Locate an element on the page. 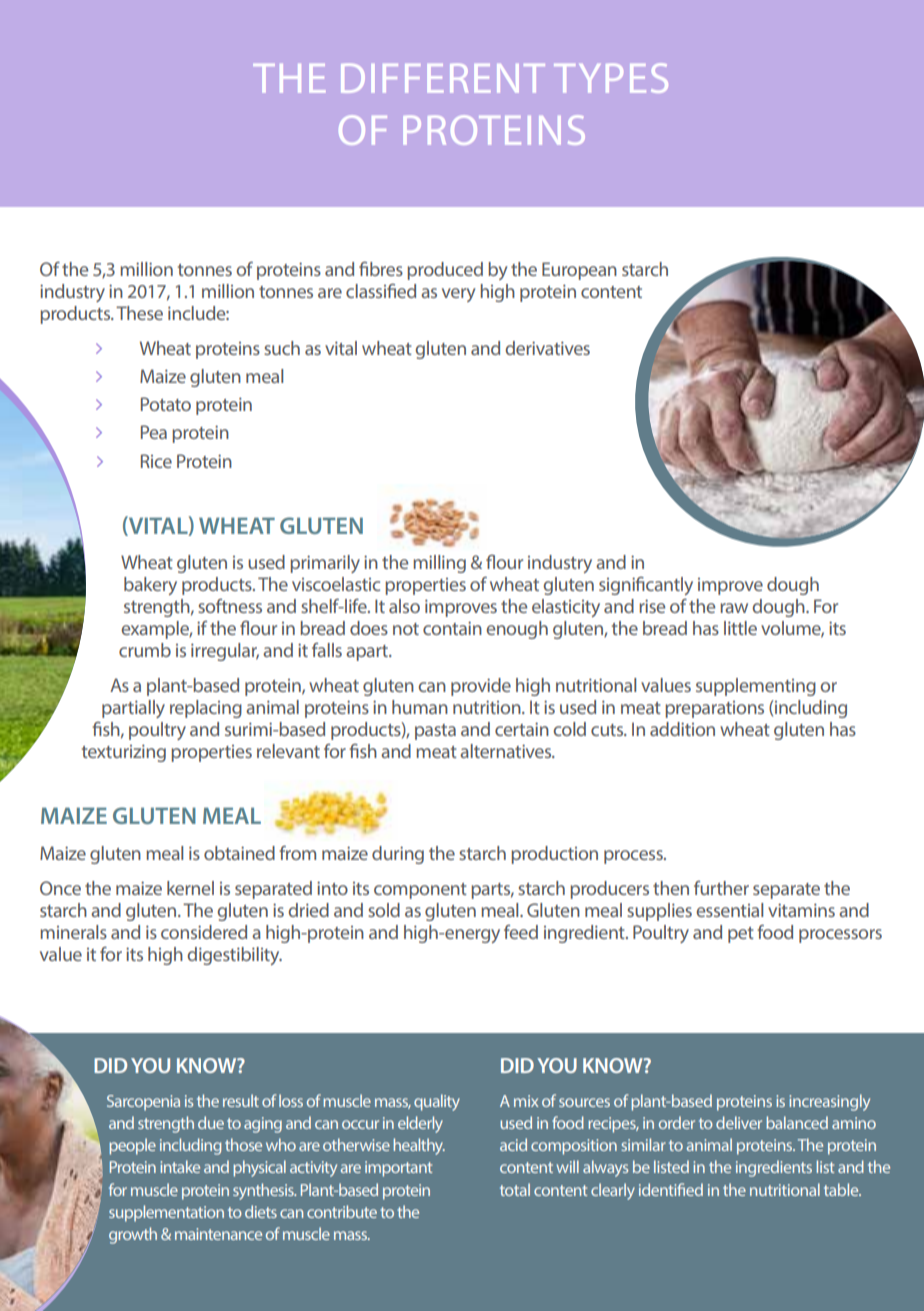 The height and width of the document is (1311, 924). supplementation is located at coordinates (166, 1213).
